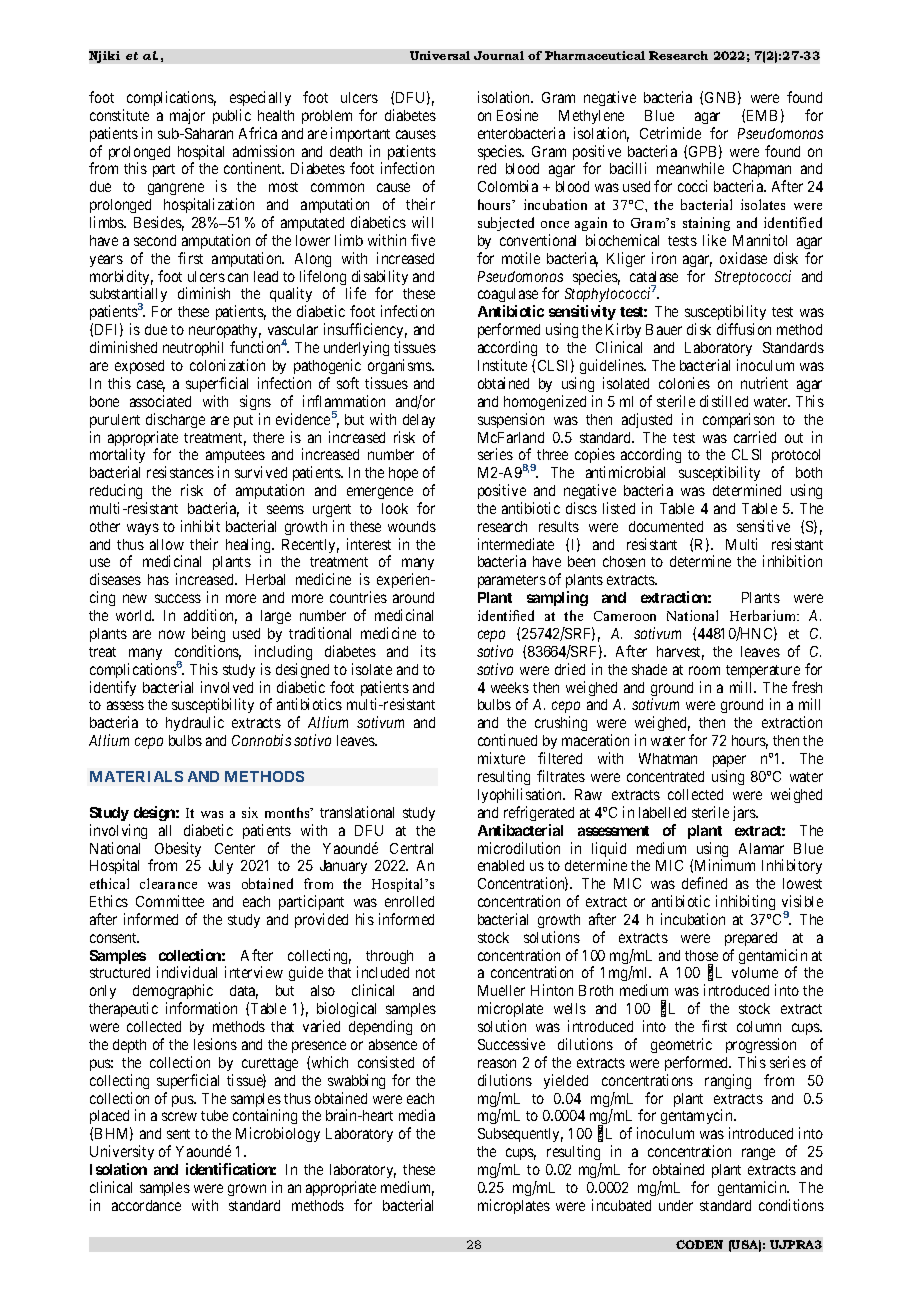  What do you see at coordinates (690, 168) in the page?
I see `meanwhile` at bounding box center [690, 168].
